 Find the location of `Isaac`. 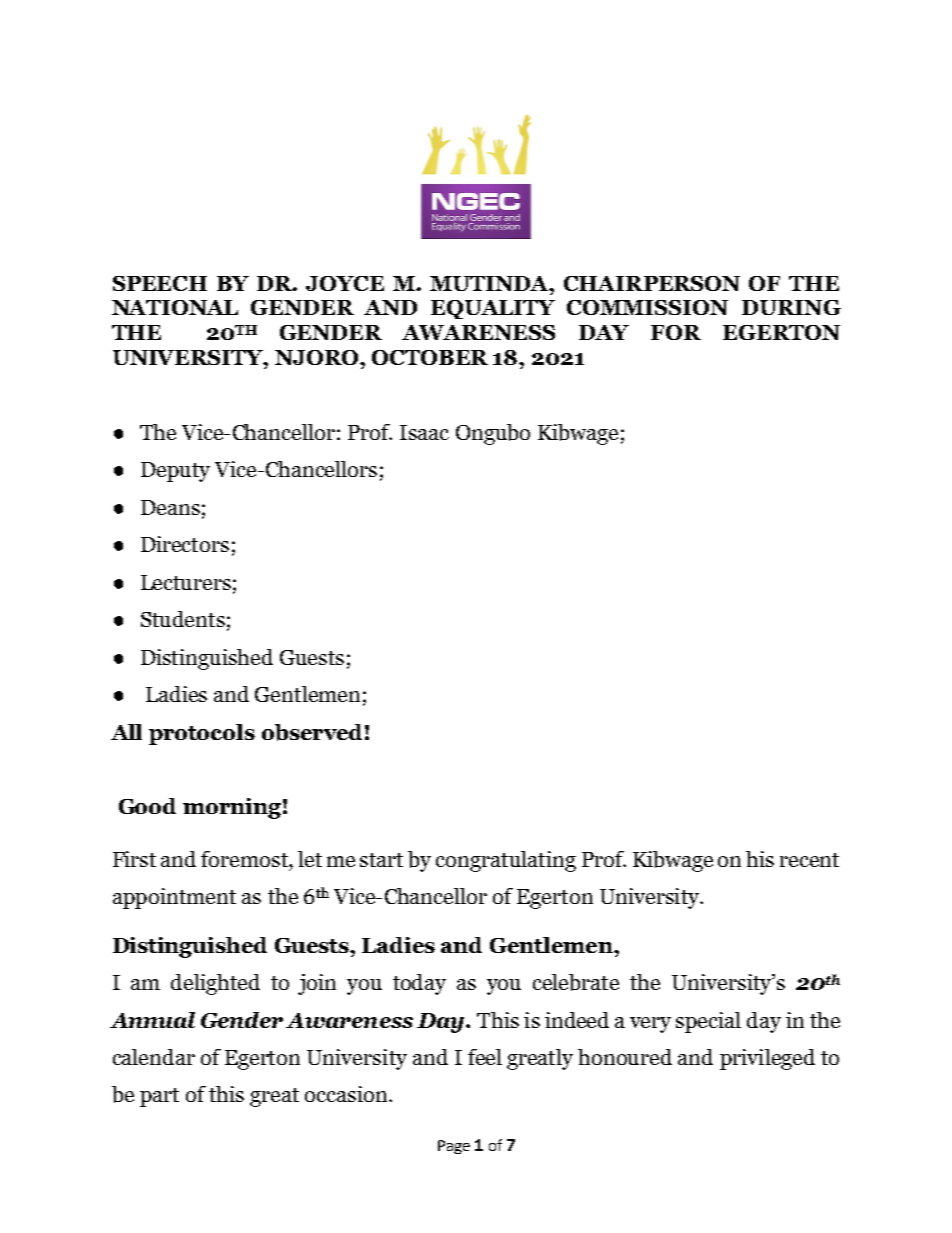

Isaac is located at coordinates (424, 432).
